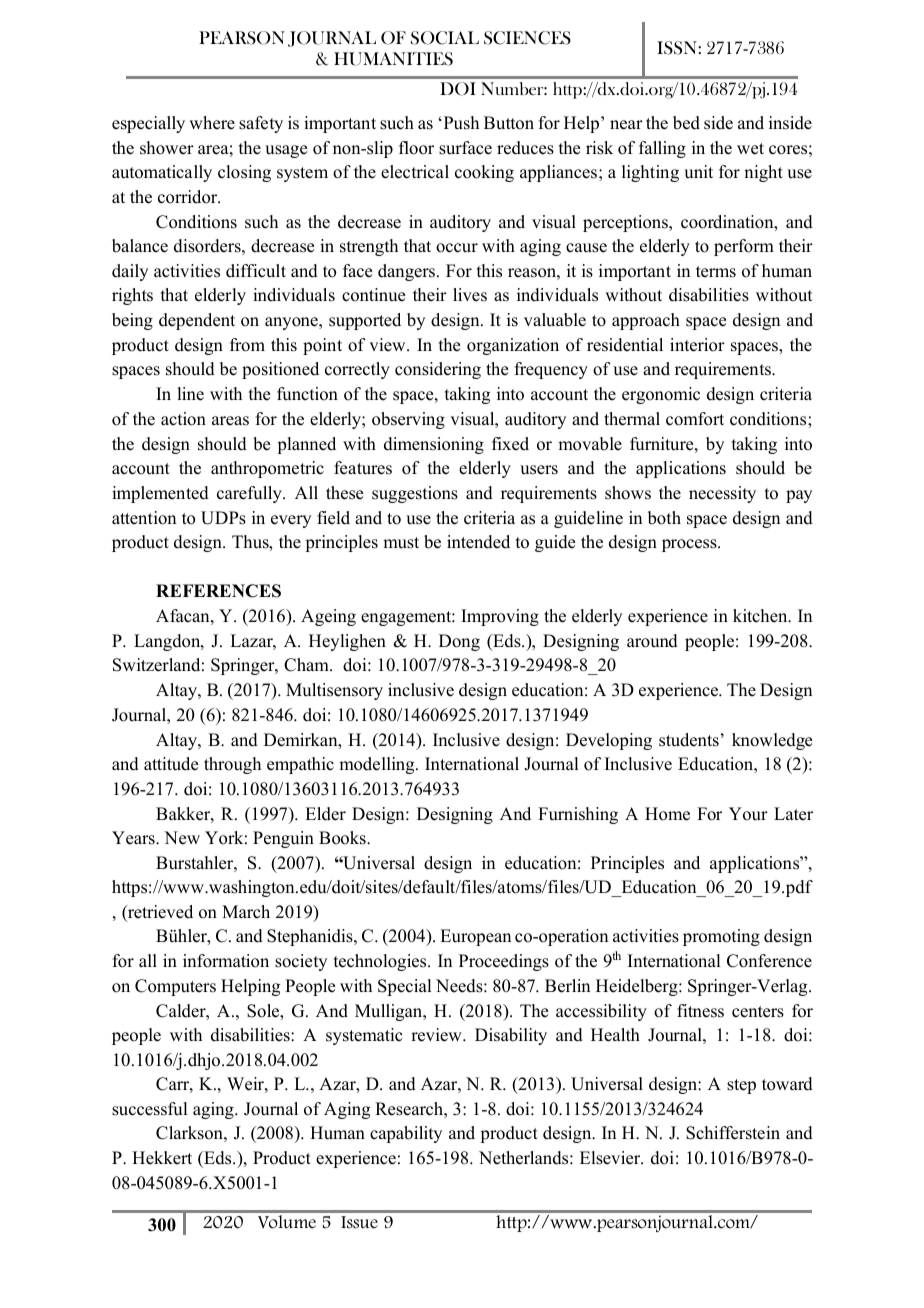  I want to click on dimensioning, so click(434, 445).
